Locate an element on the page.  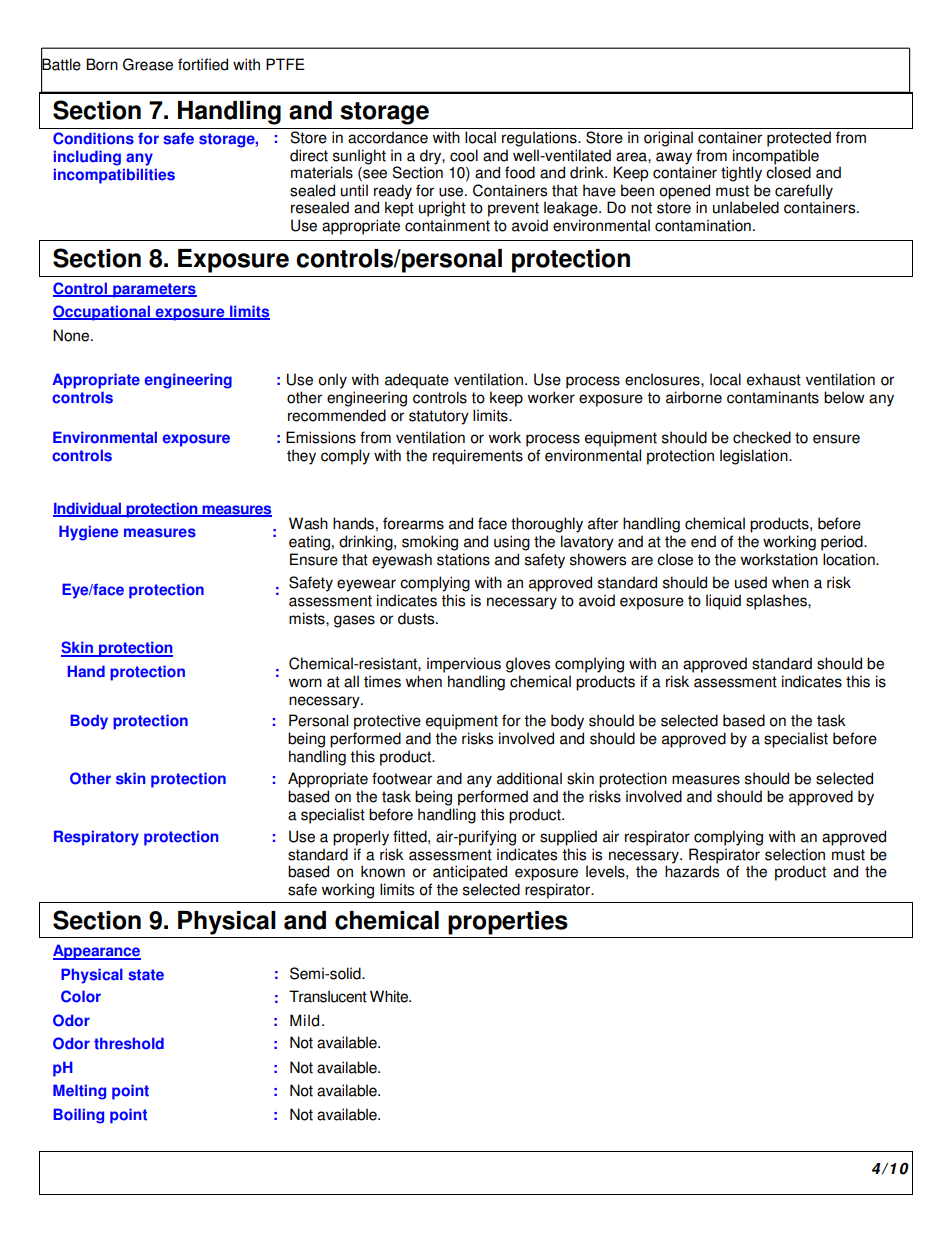
incompatible is located at coordinates (776, 157).
